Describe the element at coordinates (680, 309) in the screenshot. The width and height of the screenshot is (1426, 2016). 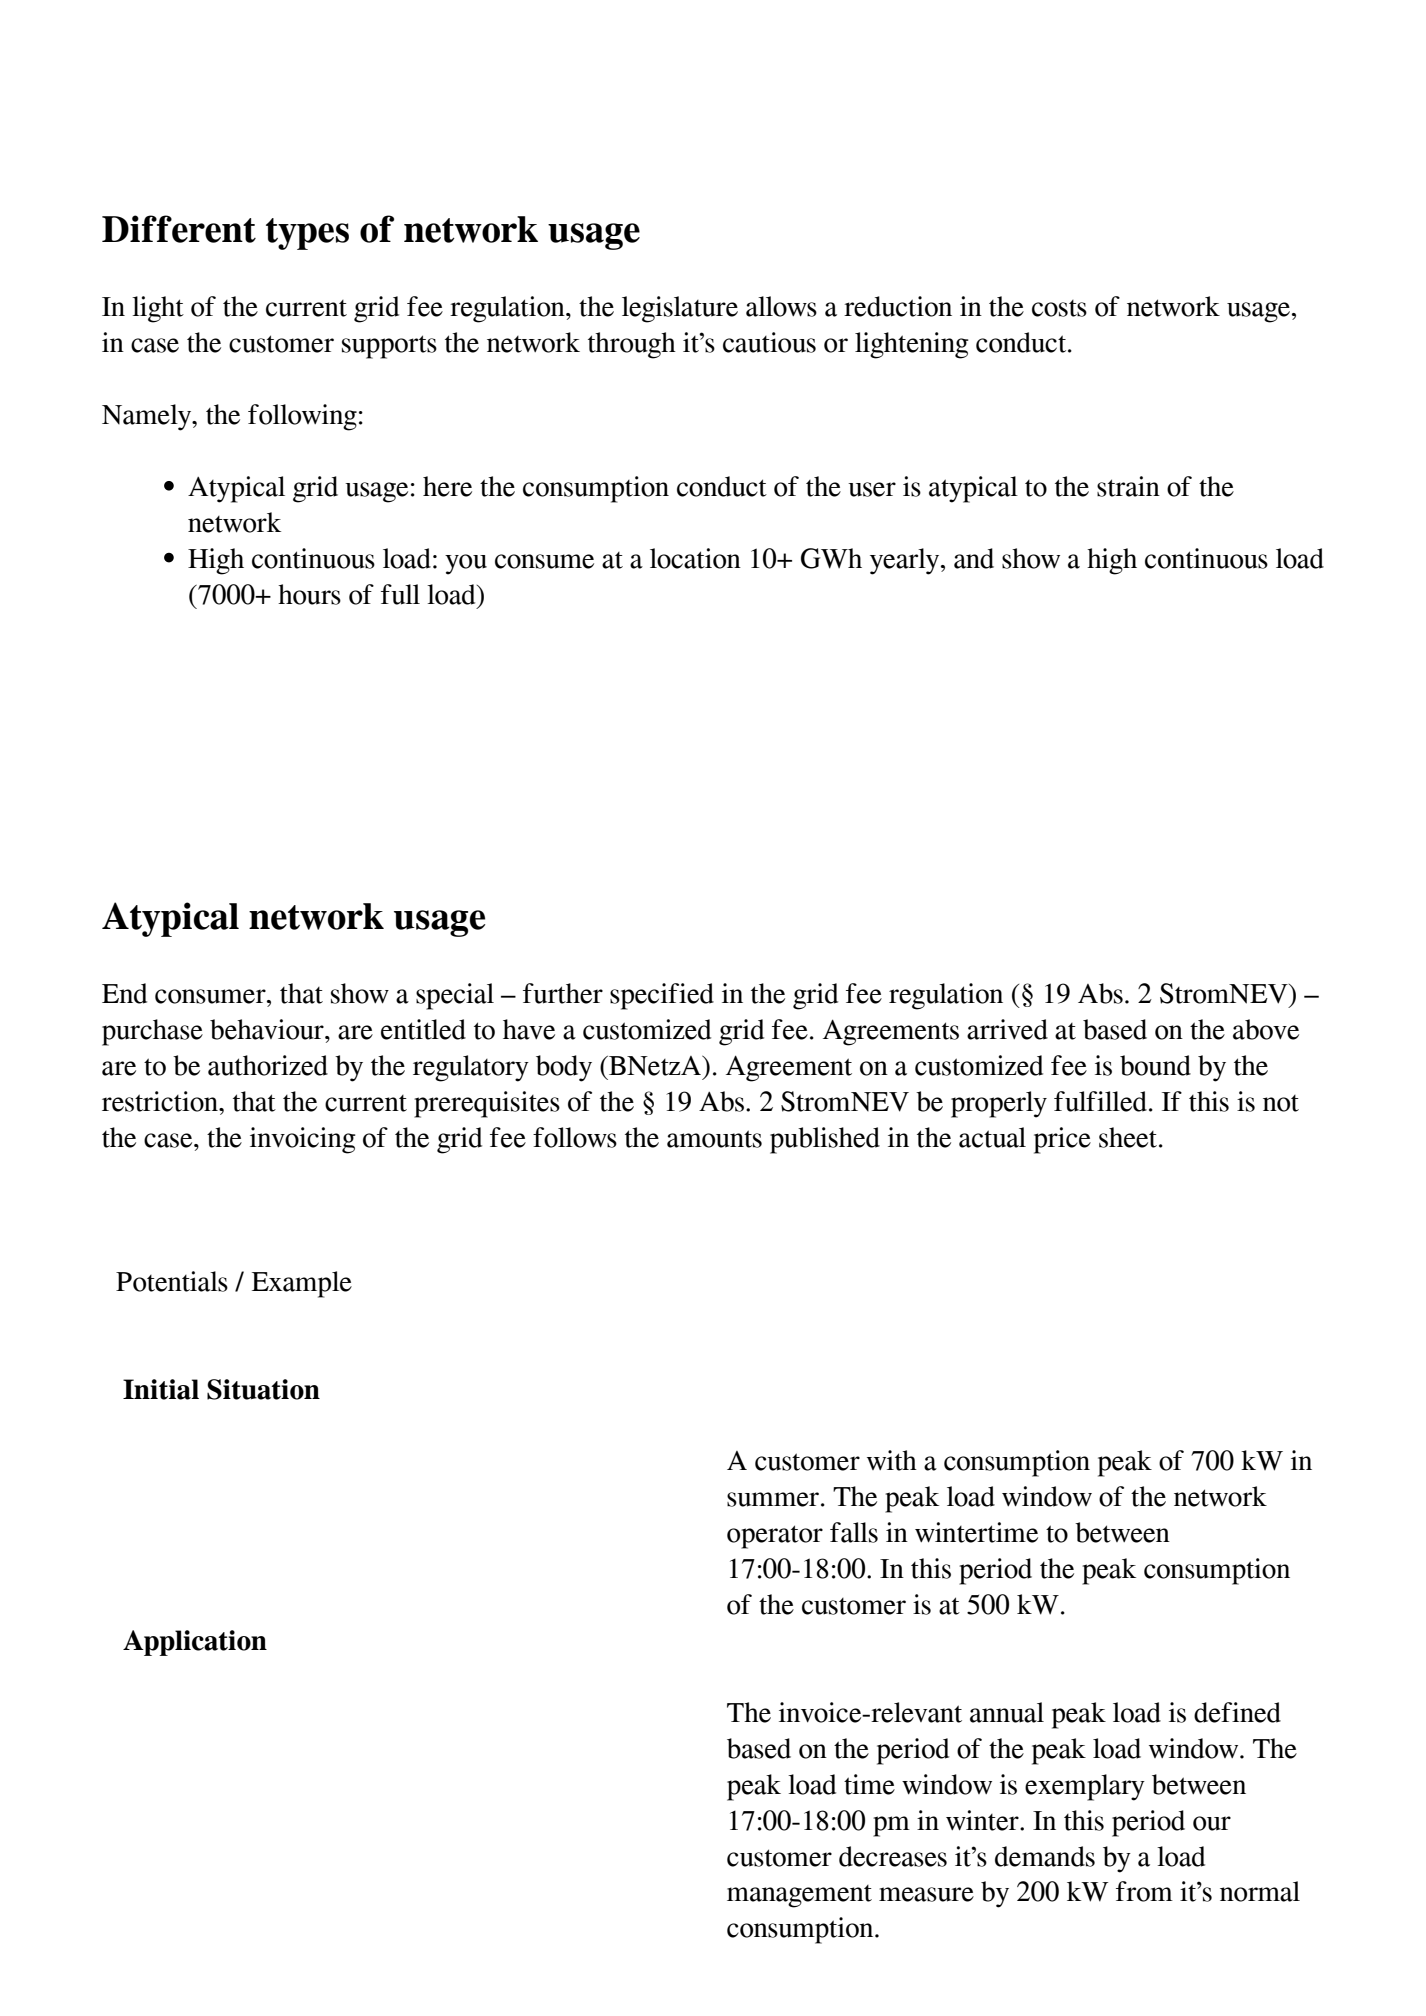
I see `legislature` at that location.
